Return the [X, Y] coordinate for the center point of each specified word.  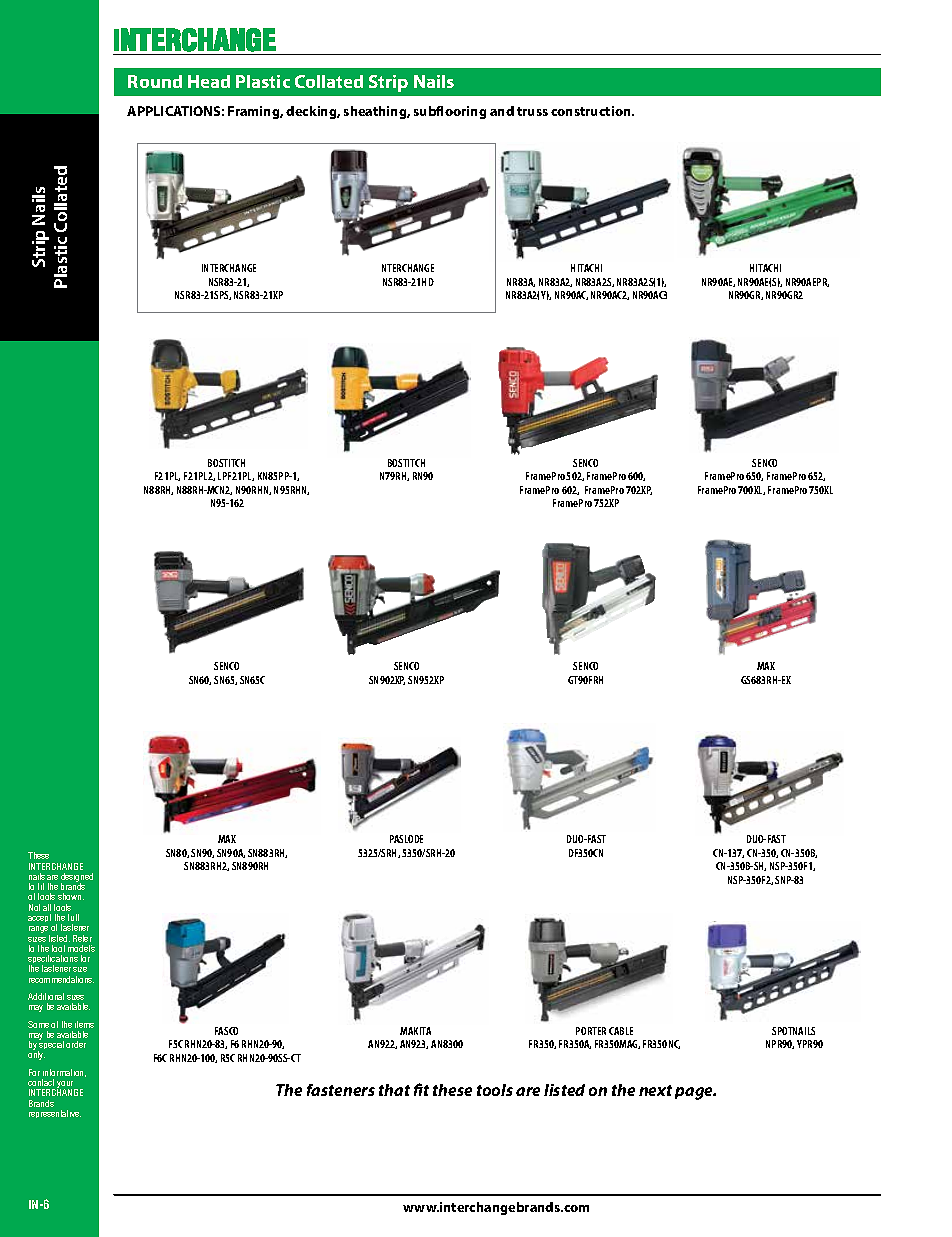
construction [592, 111]
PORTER [591, 1031]
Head [209, 81]
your [66, 1086]
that [394, 1090]
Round [155, 81]
